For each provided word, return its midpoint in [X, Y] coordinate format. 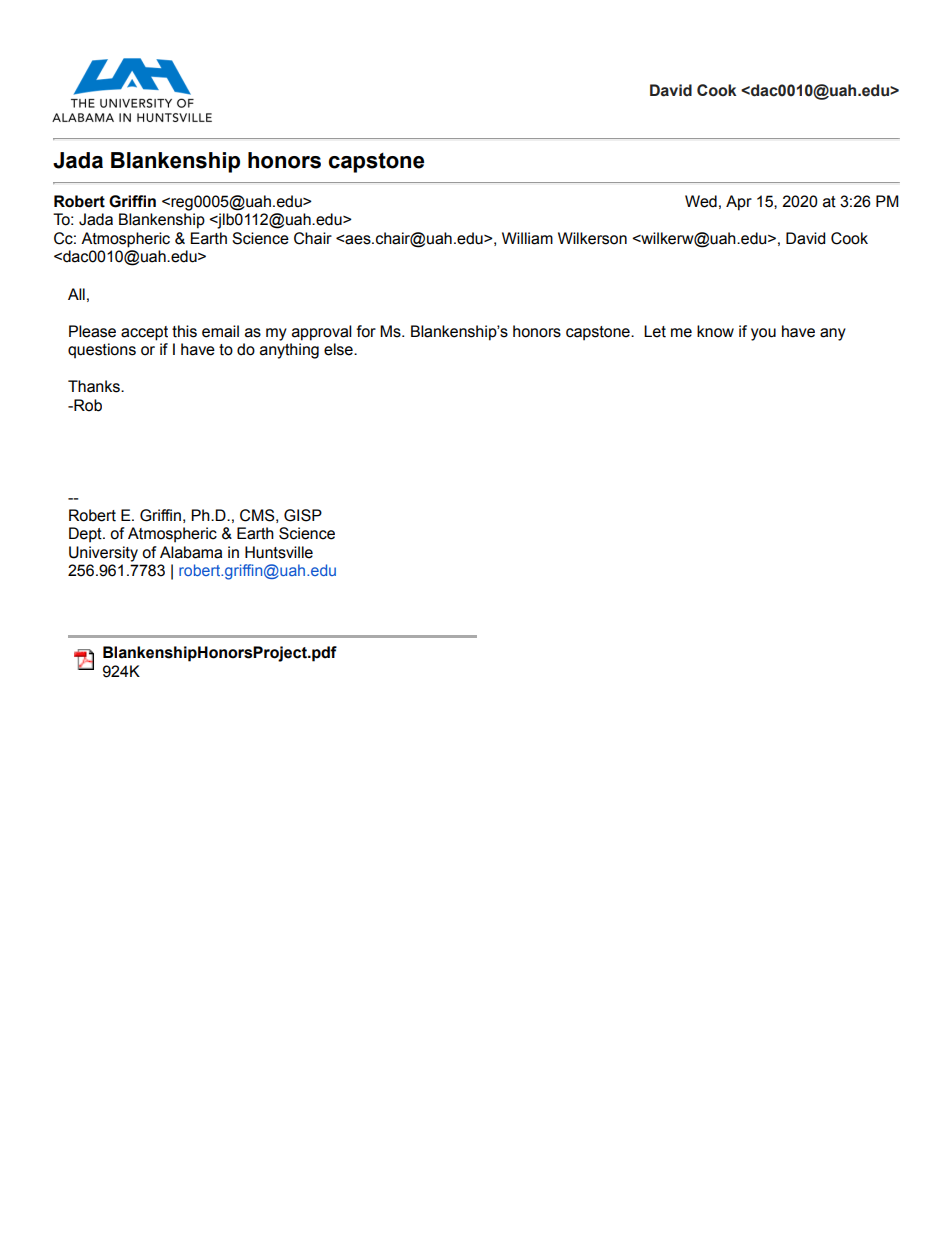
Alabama [191, 552]
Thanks [95, 386]
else [339, 349]
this [184, 331]
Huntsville [279, 552]
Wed [701, 201]
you [763, 334]
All [76, 294]
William [527, 238]
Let [655, 331]
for [366, 331]
